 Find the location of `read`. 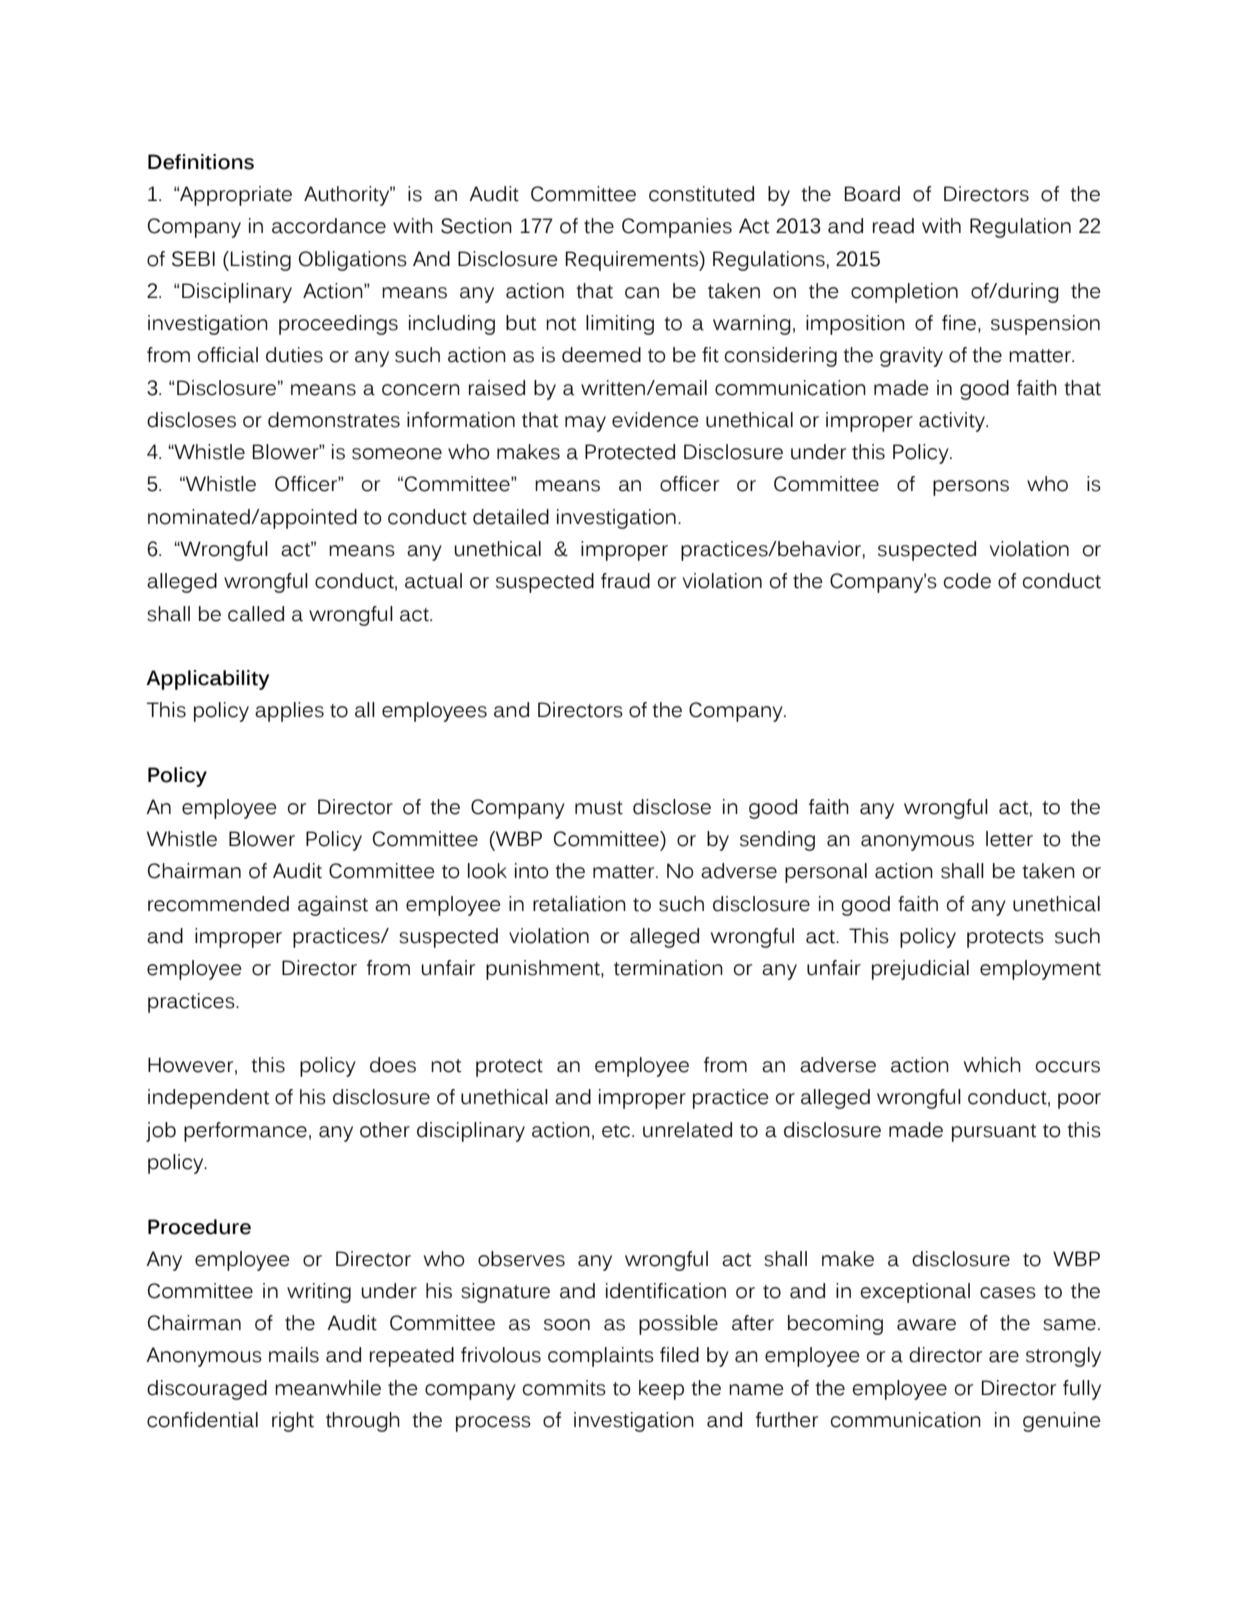

read is located at coordinates (893, 226).
